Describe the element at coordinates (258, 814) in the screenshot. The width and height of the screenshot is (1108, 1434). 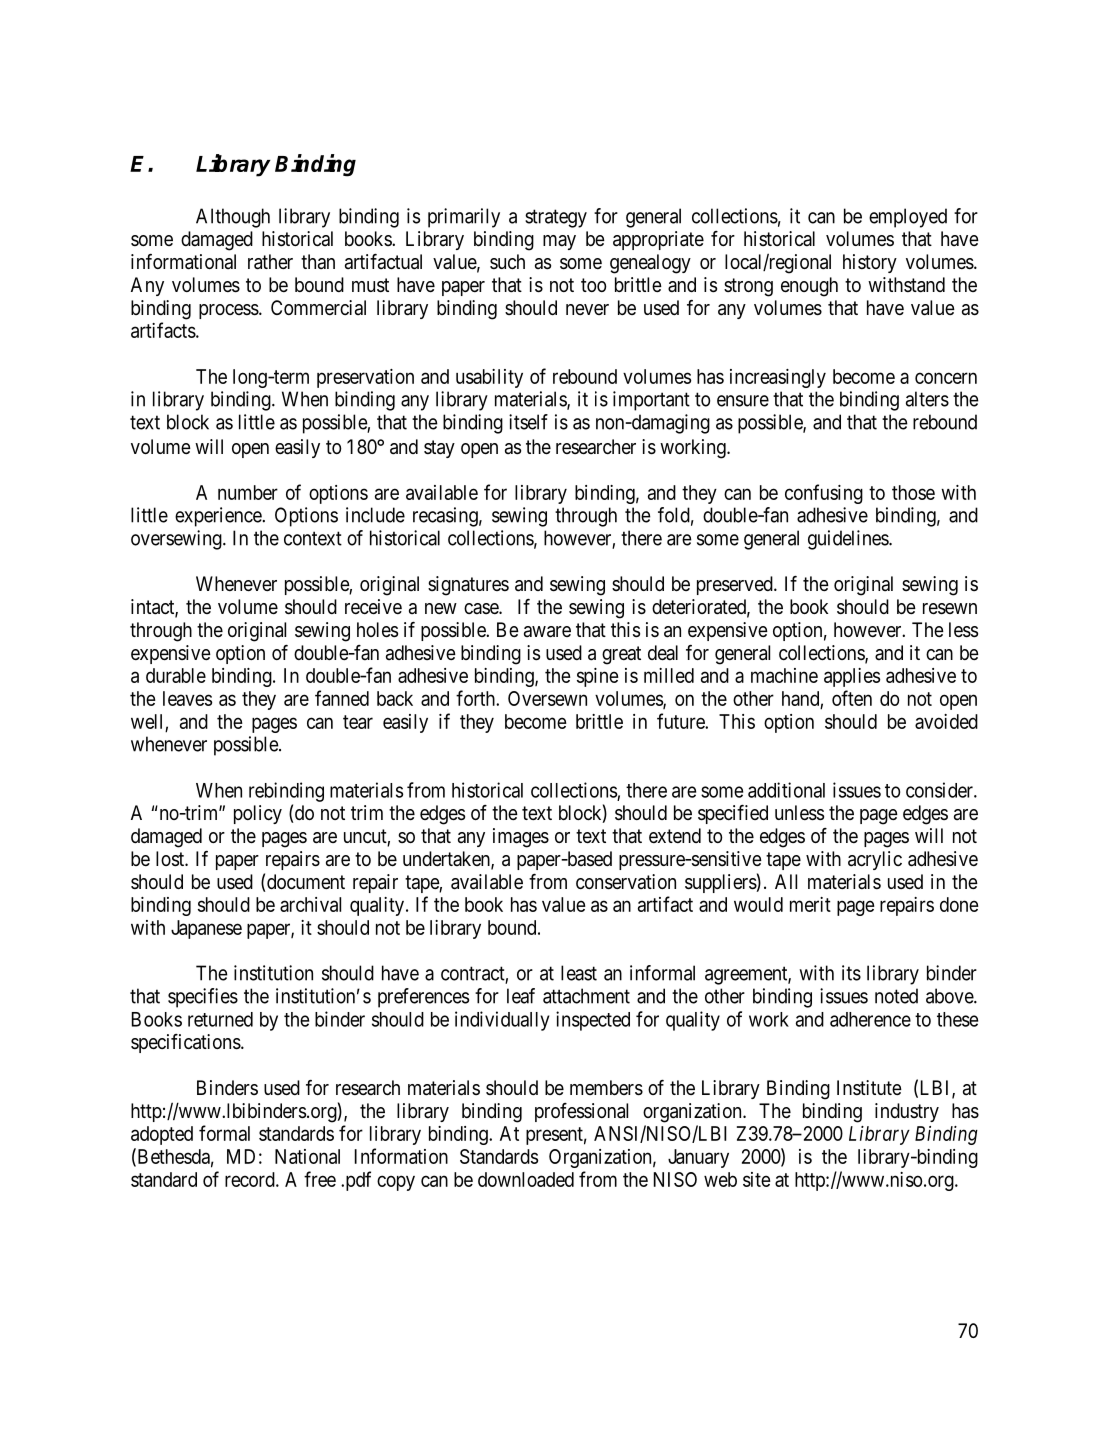
I see `policy` at that location.
